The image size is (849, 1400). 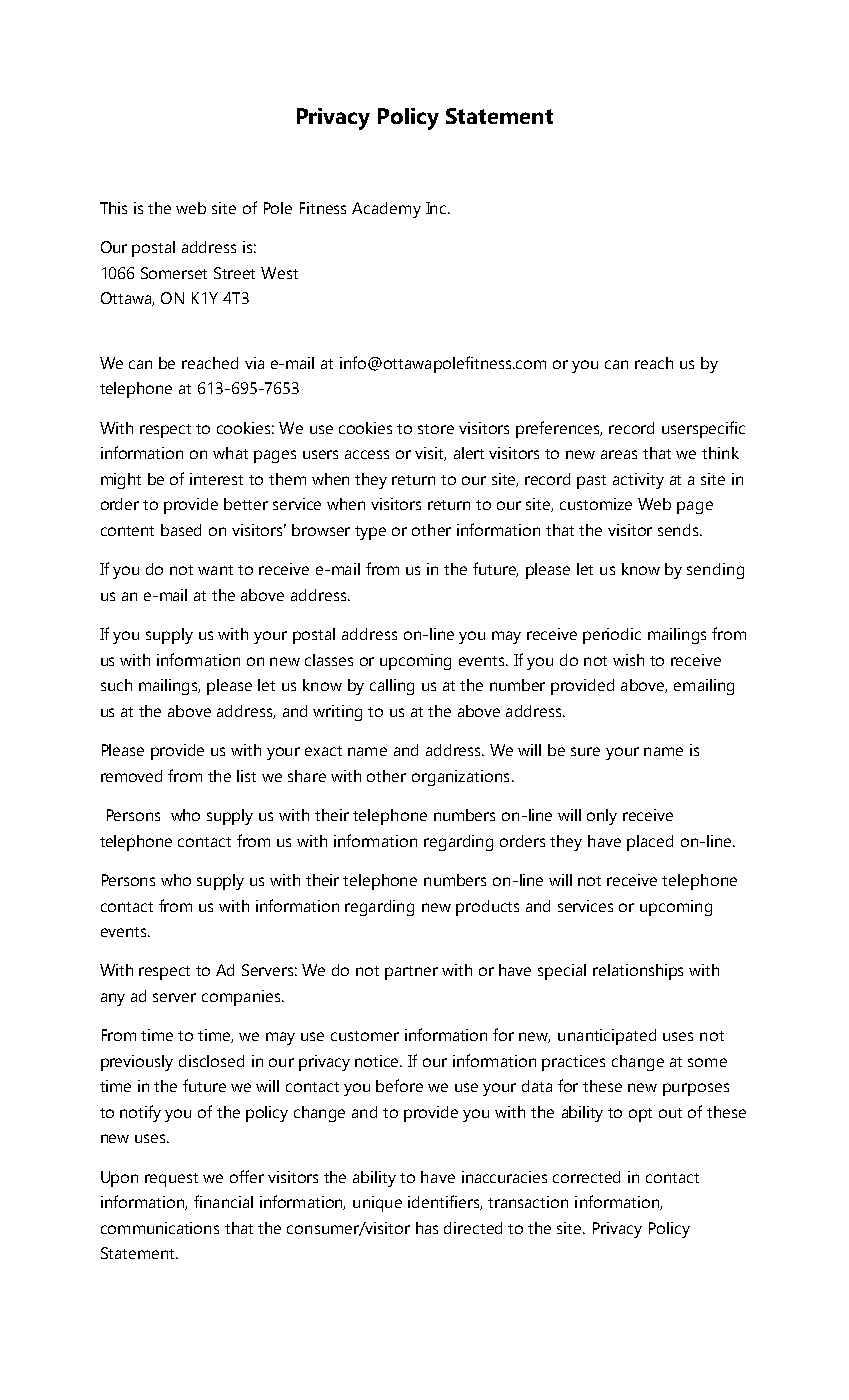 What do you see at coordinates (370, 533) in the document?
I see `type` at bounding box center [370, 533].
